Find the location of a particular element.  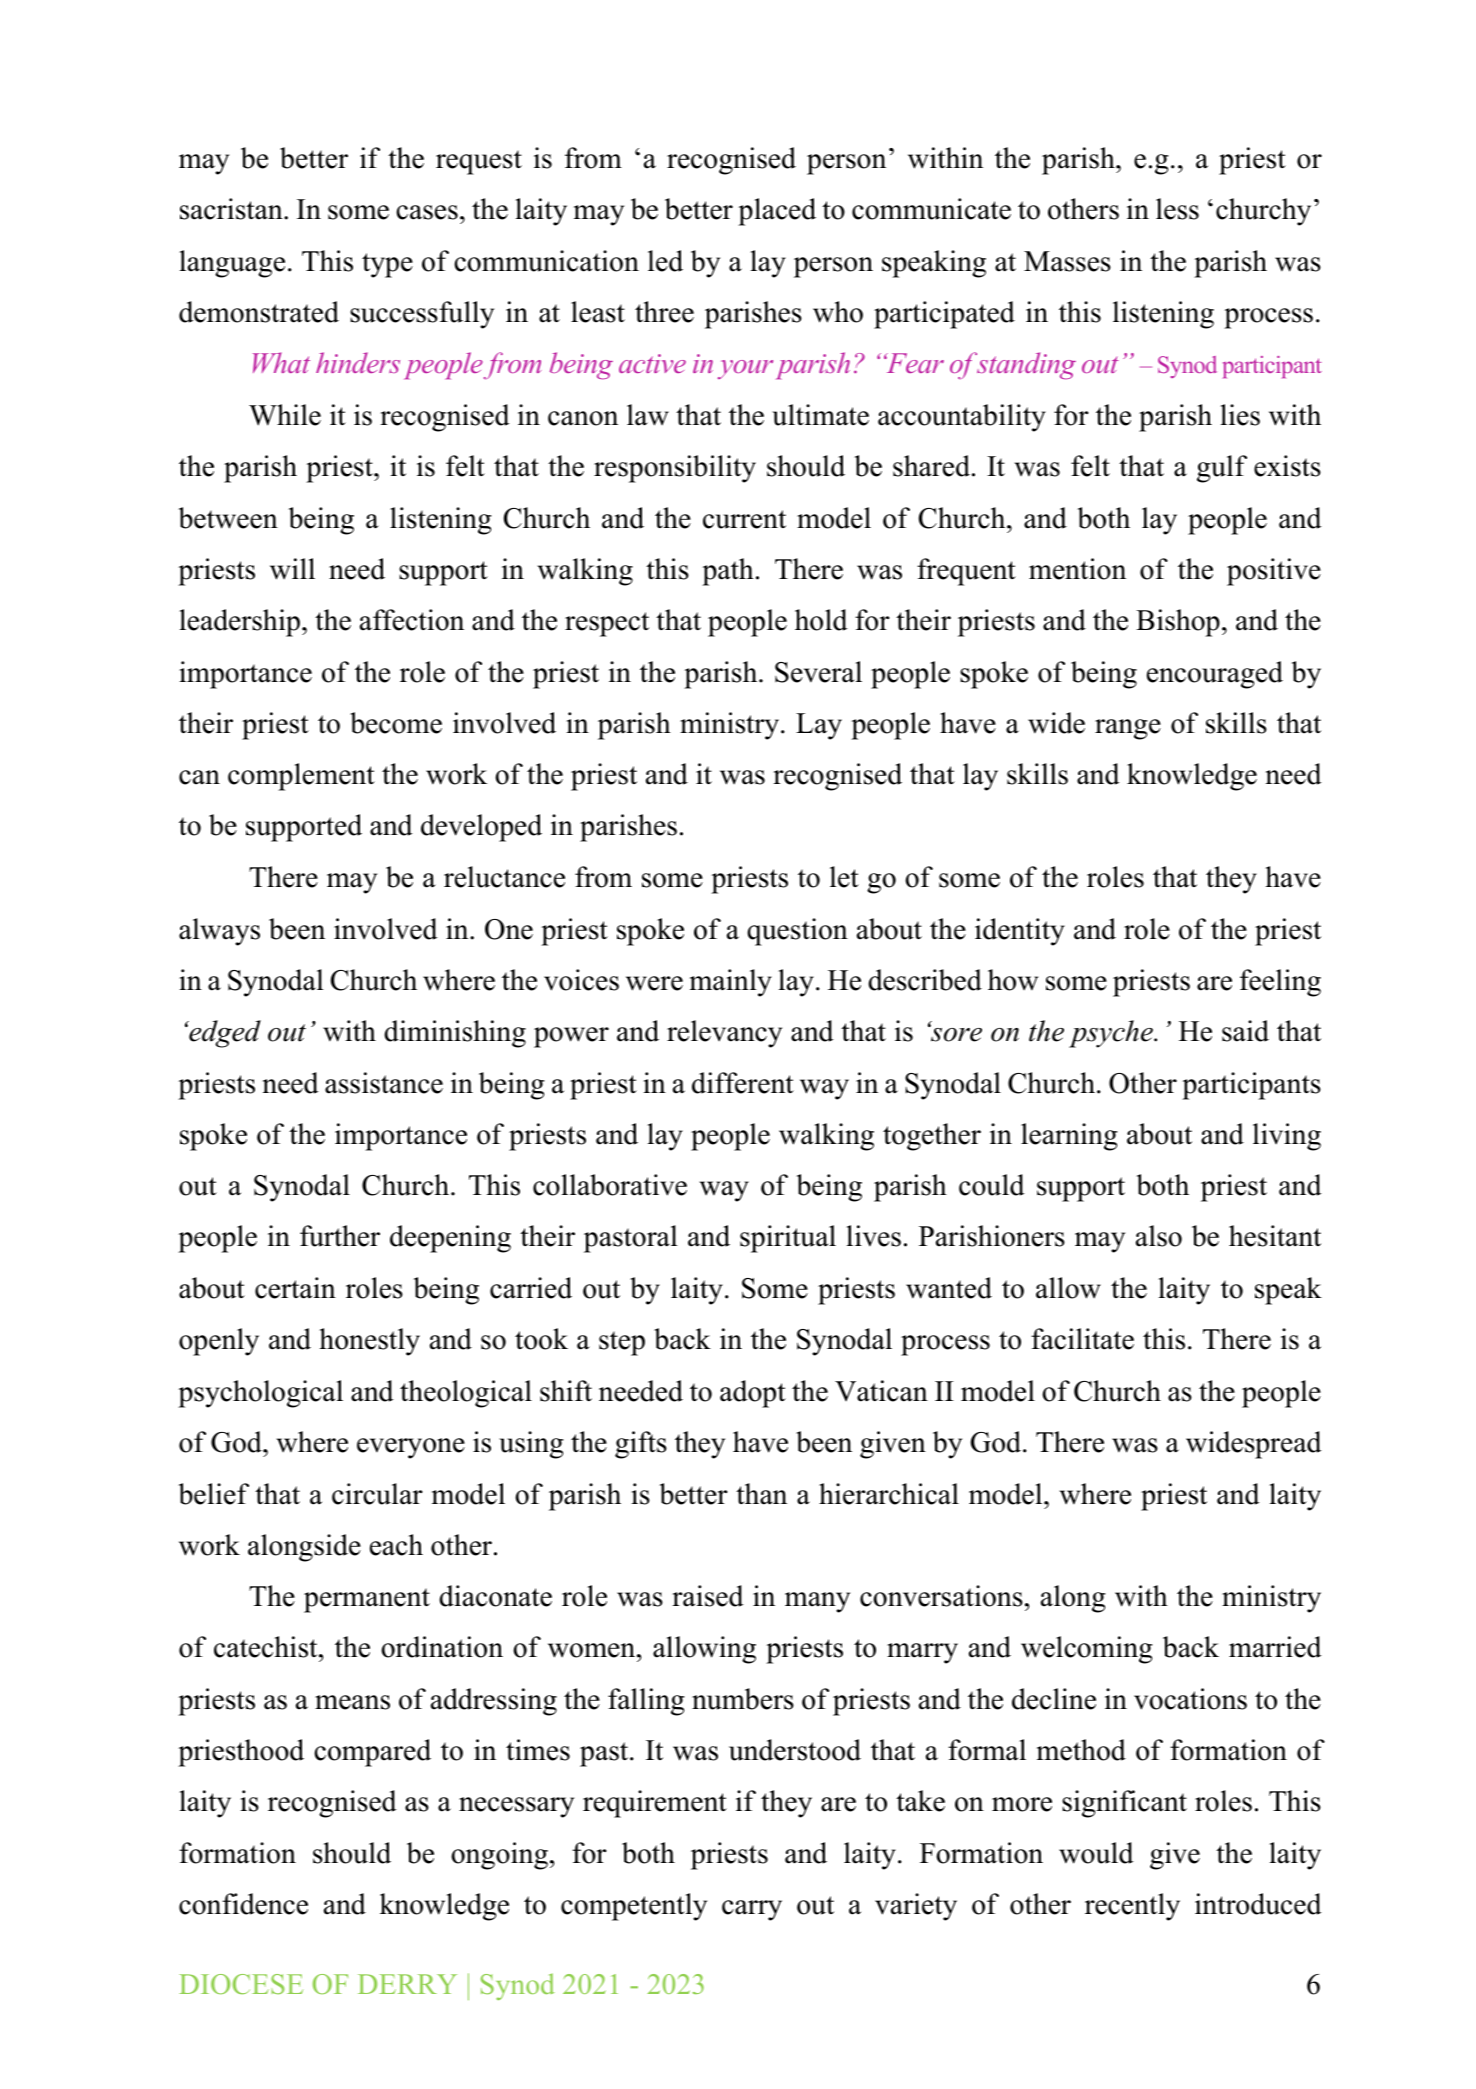

DERRY is located at coordinates (407, 1984).
